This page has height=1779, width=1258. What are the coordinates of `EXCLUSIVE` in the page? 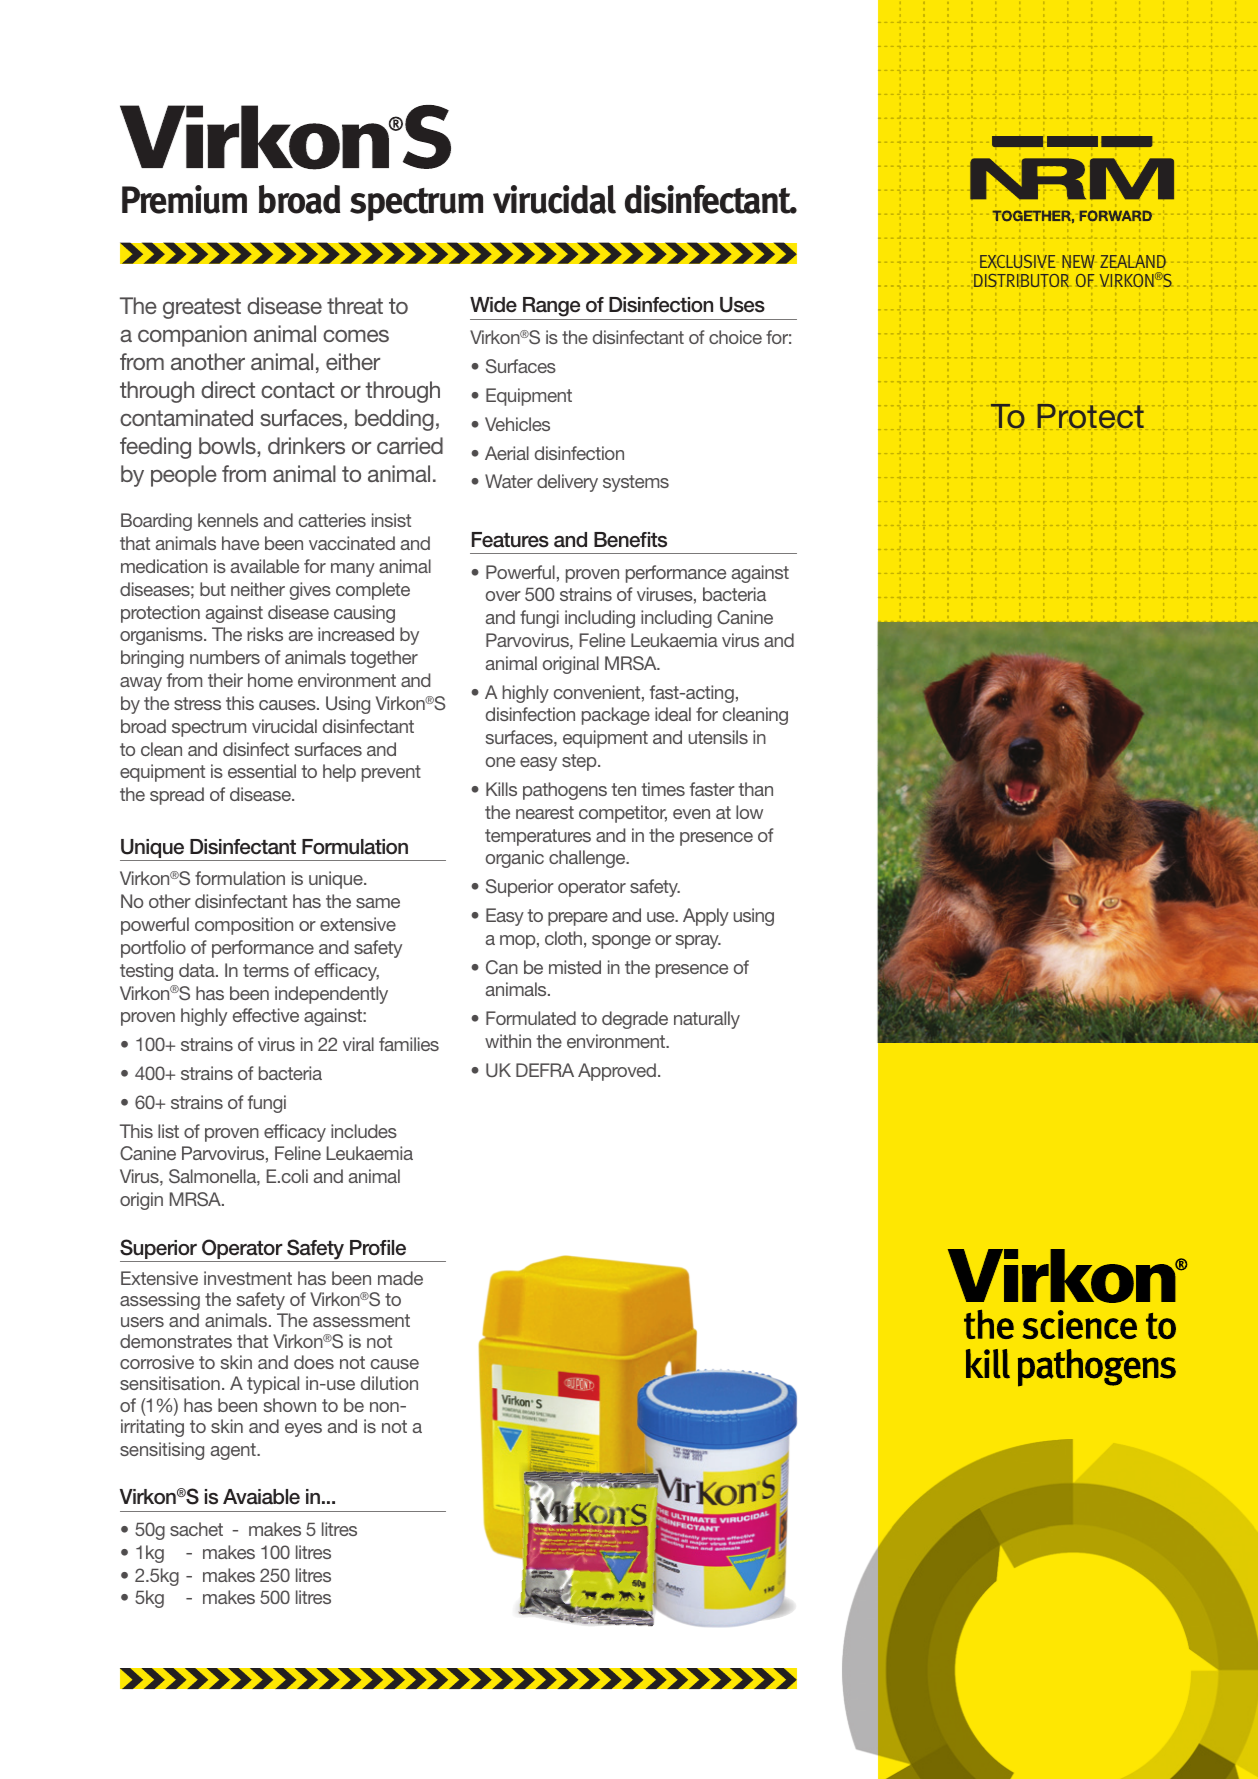 It's located at (1018, 261).
